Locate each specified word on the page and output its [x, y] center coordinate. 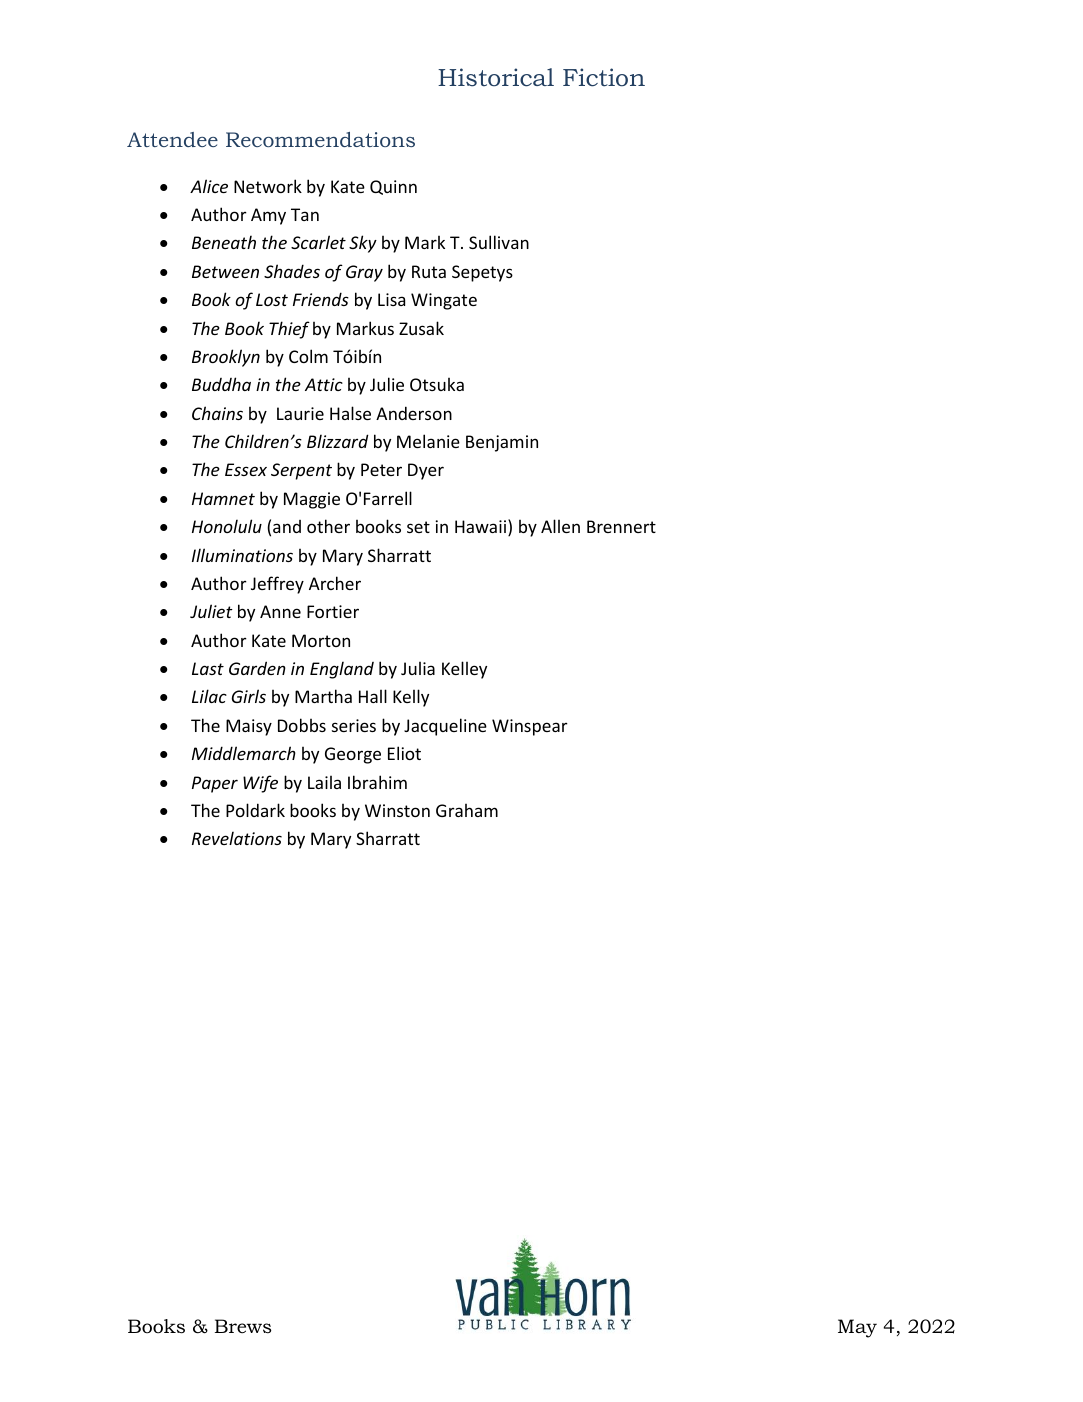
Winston [397, 810]
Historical [496, 77]
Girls [249, 696]
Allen [560, 526]
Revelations [237, 838]
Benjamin [502, 443]
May [857, 1328]
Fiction [604, 77]
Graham [467, 810]
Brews [243, 1326]
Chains [217, 413]
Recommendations [320, 139]
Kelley [464, 670]
